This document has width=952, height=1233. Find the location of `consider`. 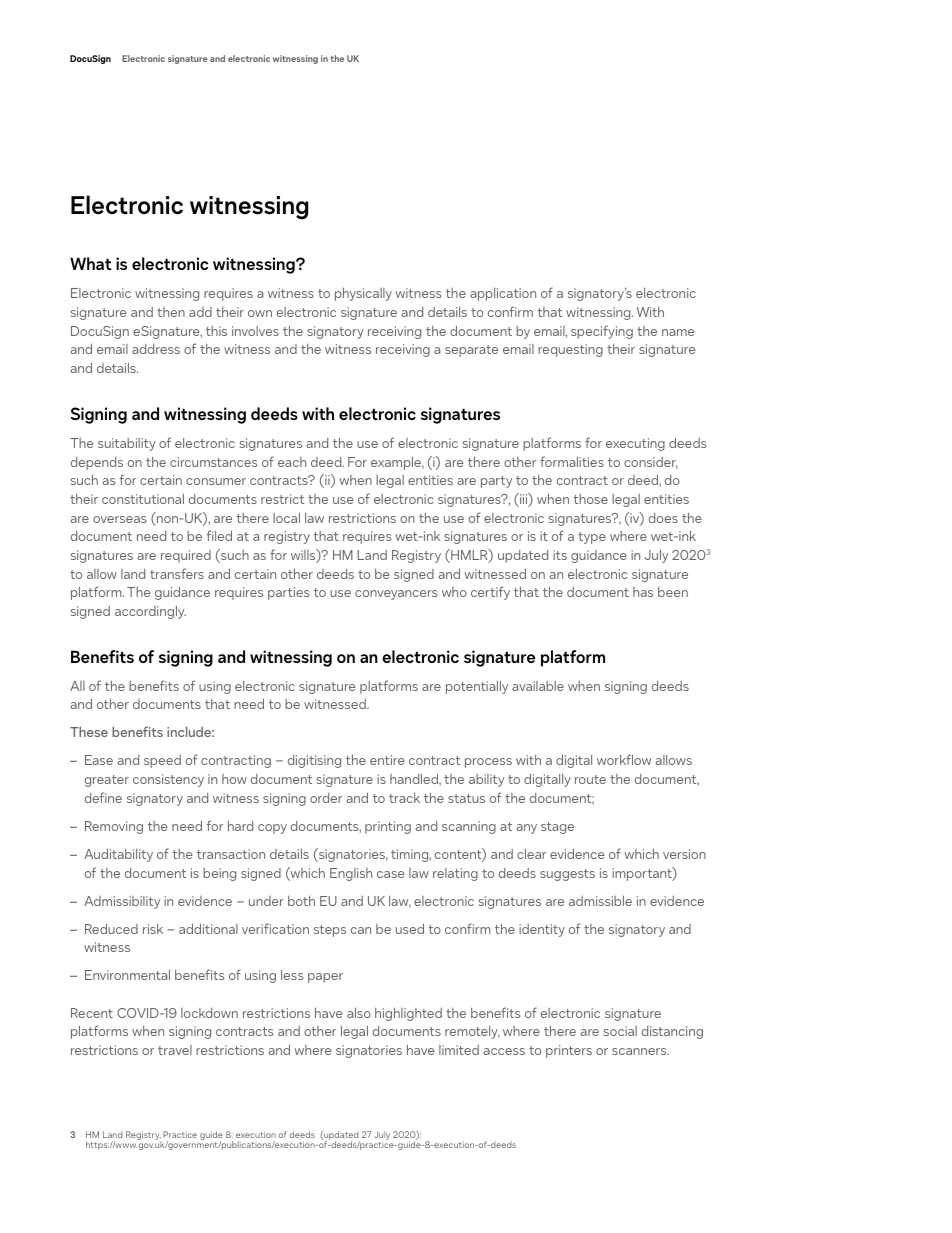

consider is located at coordinates (651, 463).
